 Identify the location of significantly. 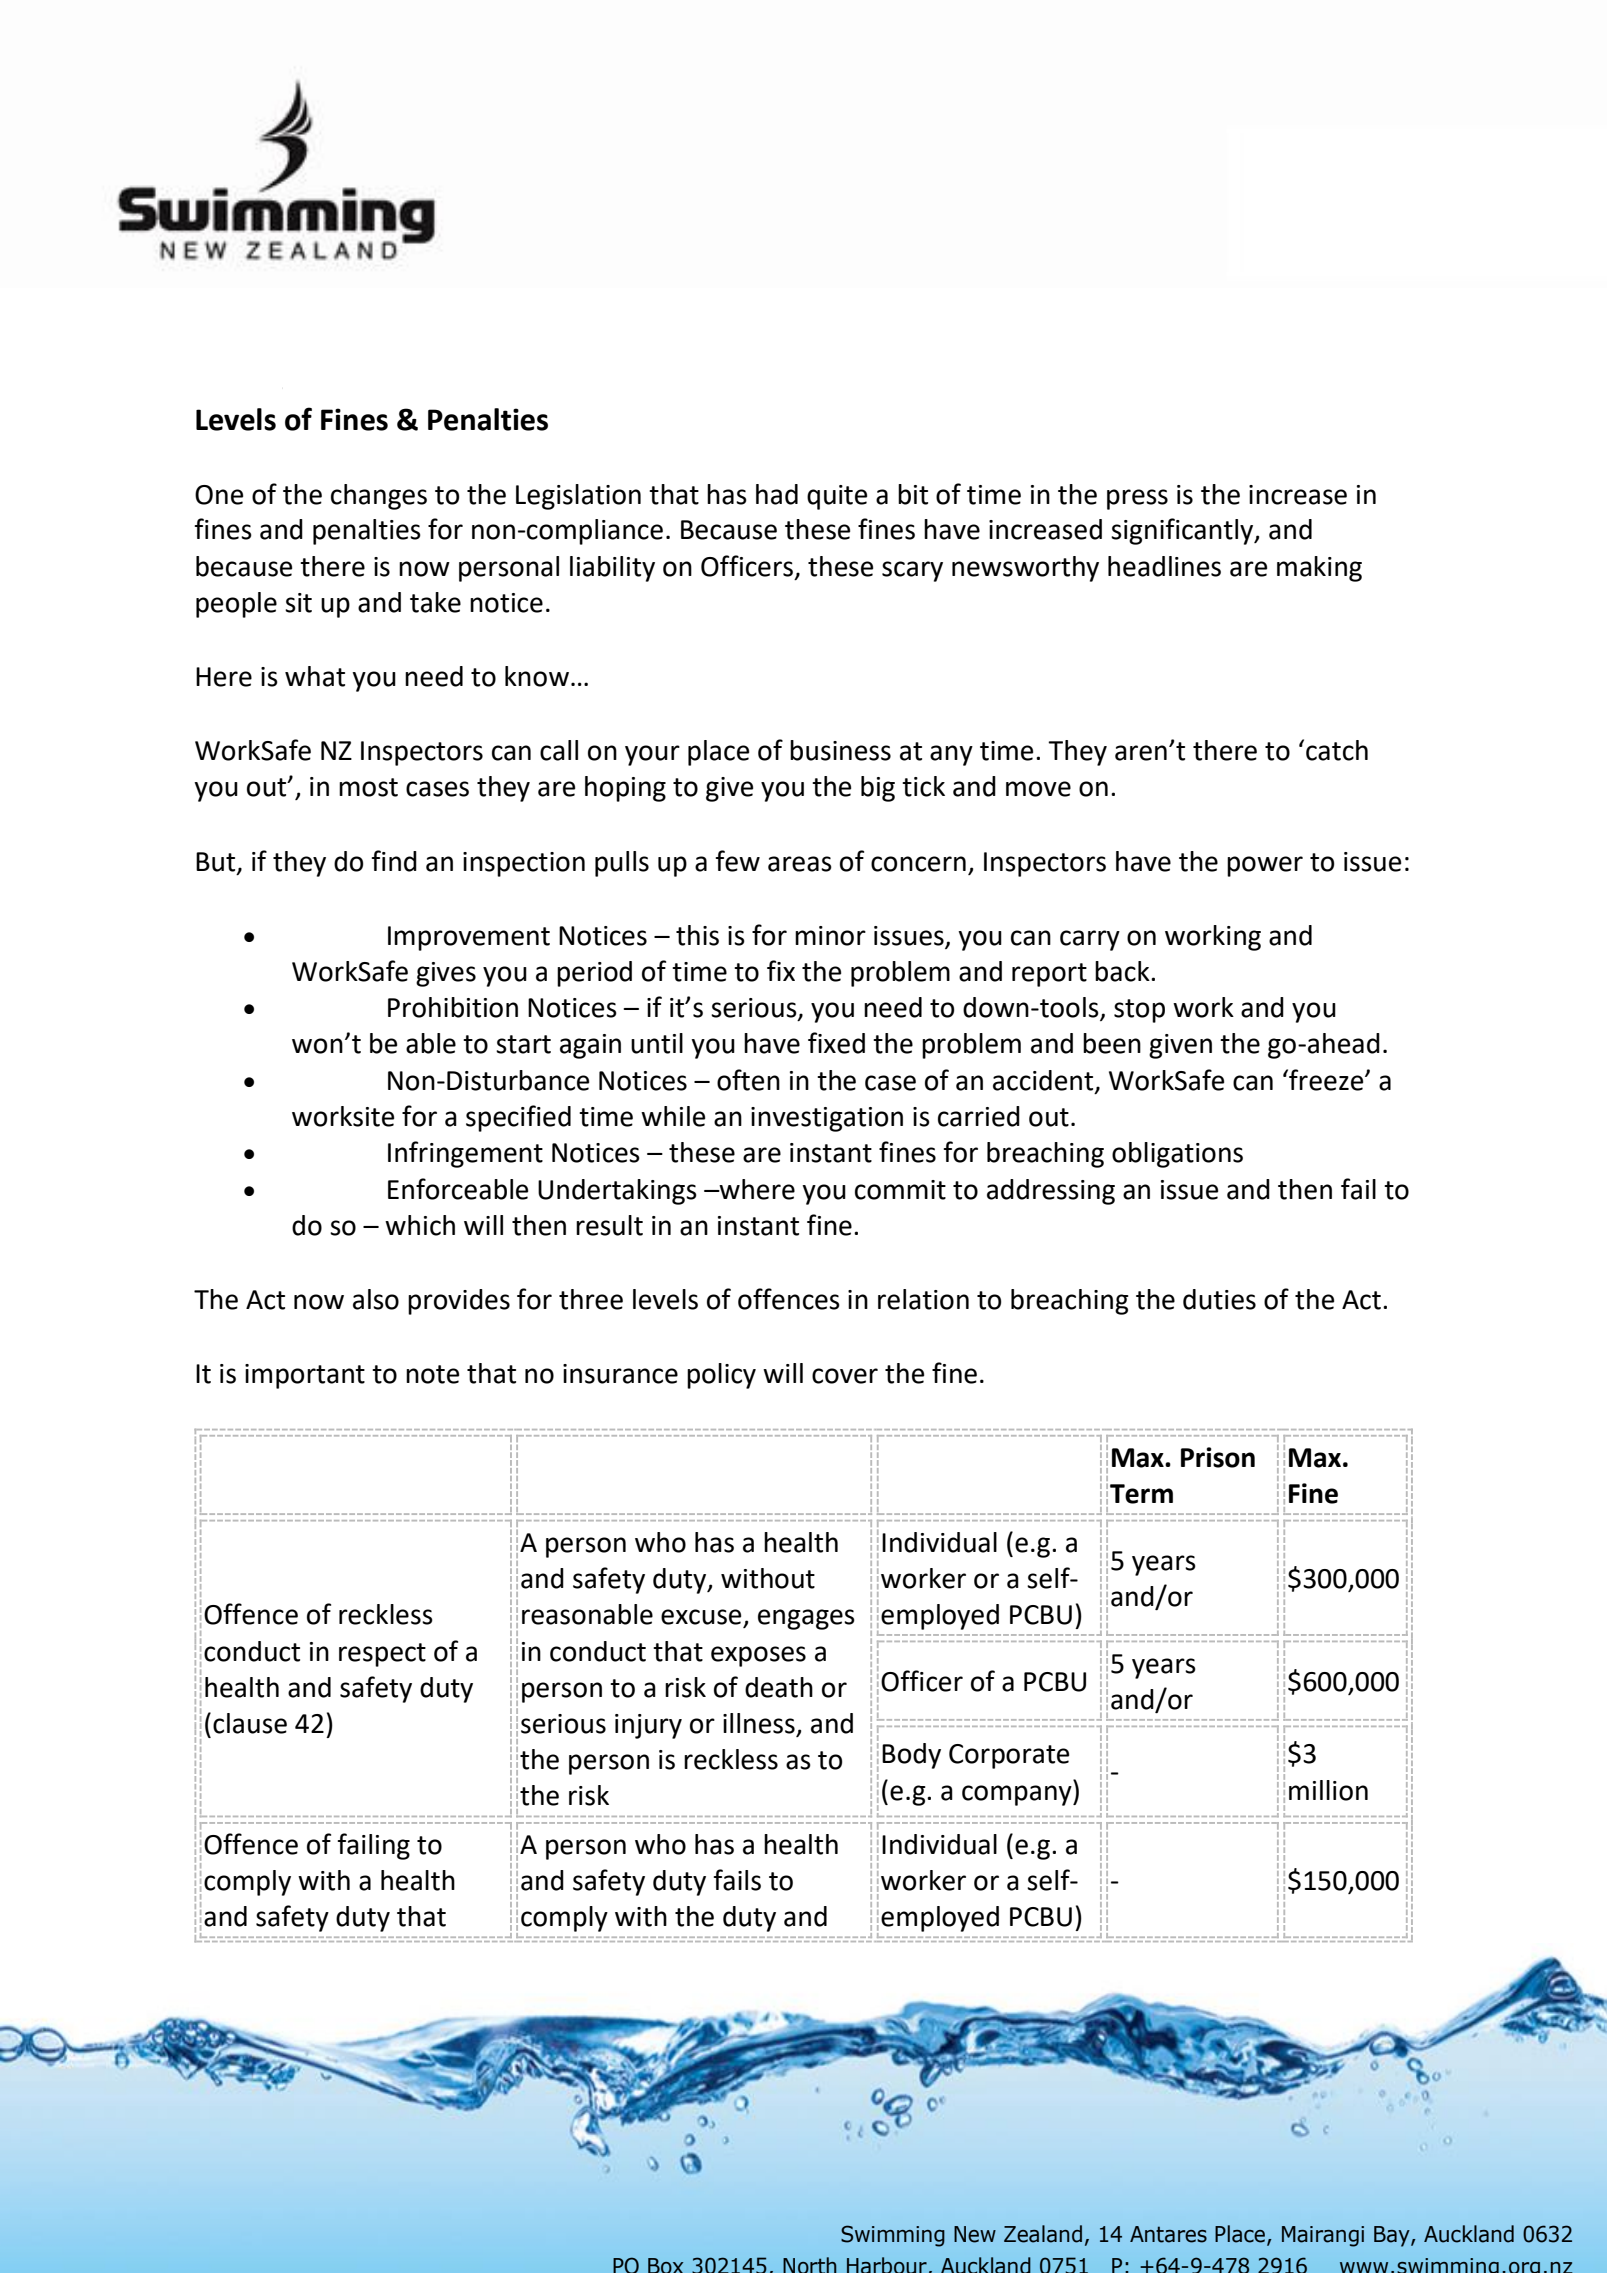
(1183, 531).
